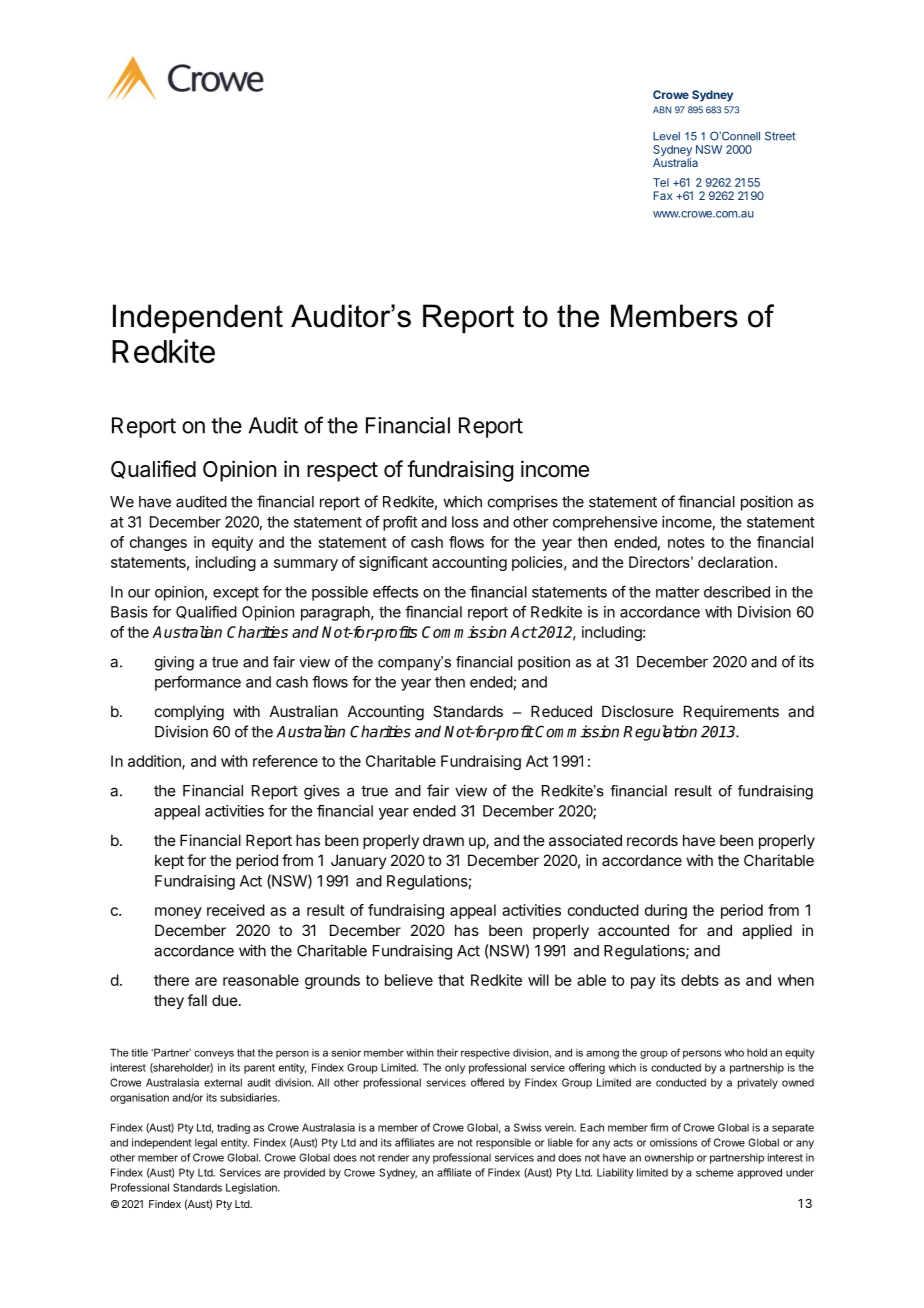  Describe the element at coordinates (443, 840) in the page. I see `drawn` at that location.
